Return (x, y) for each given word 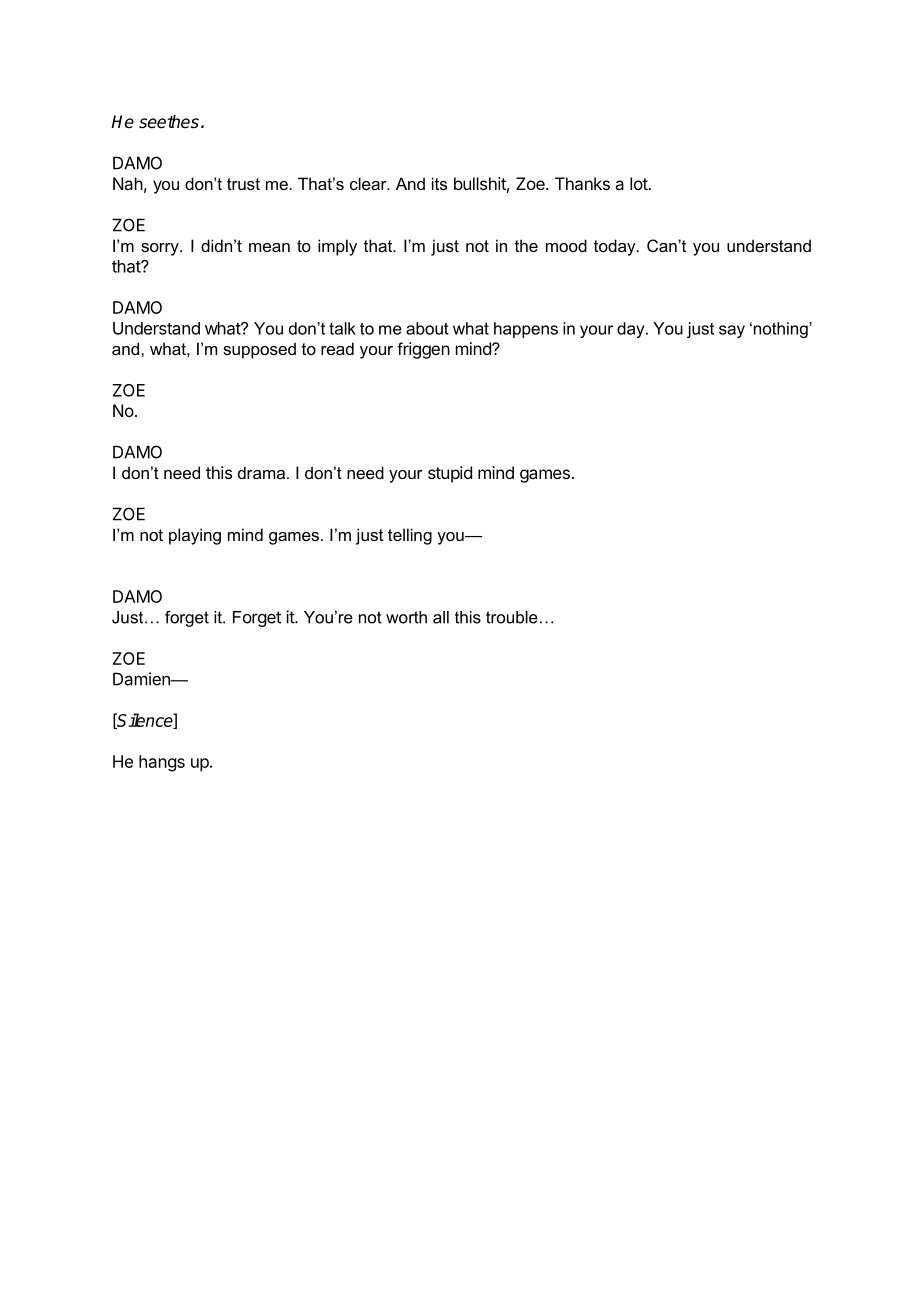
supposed (259, 350)
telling (410, 536)
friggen (423, 350)
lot (639, 183)
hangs (162, 763)
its (439, 183)
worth (406, 617)
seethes (169, 122)
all (441, 617)
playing (195, 536)
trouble (512, 617)
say (732, 331)
